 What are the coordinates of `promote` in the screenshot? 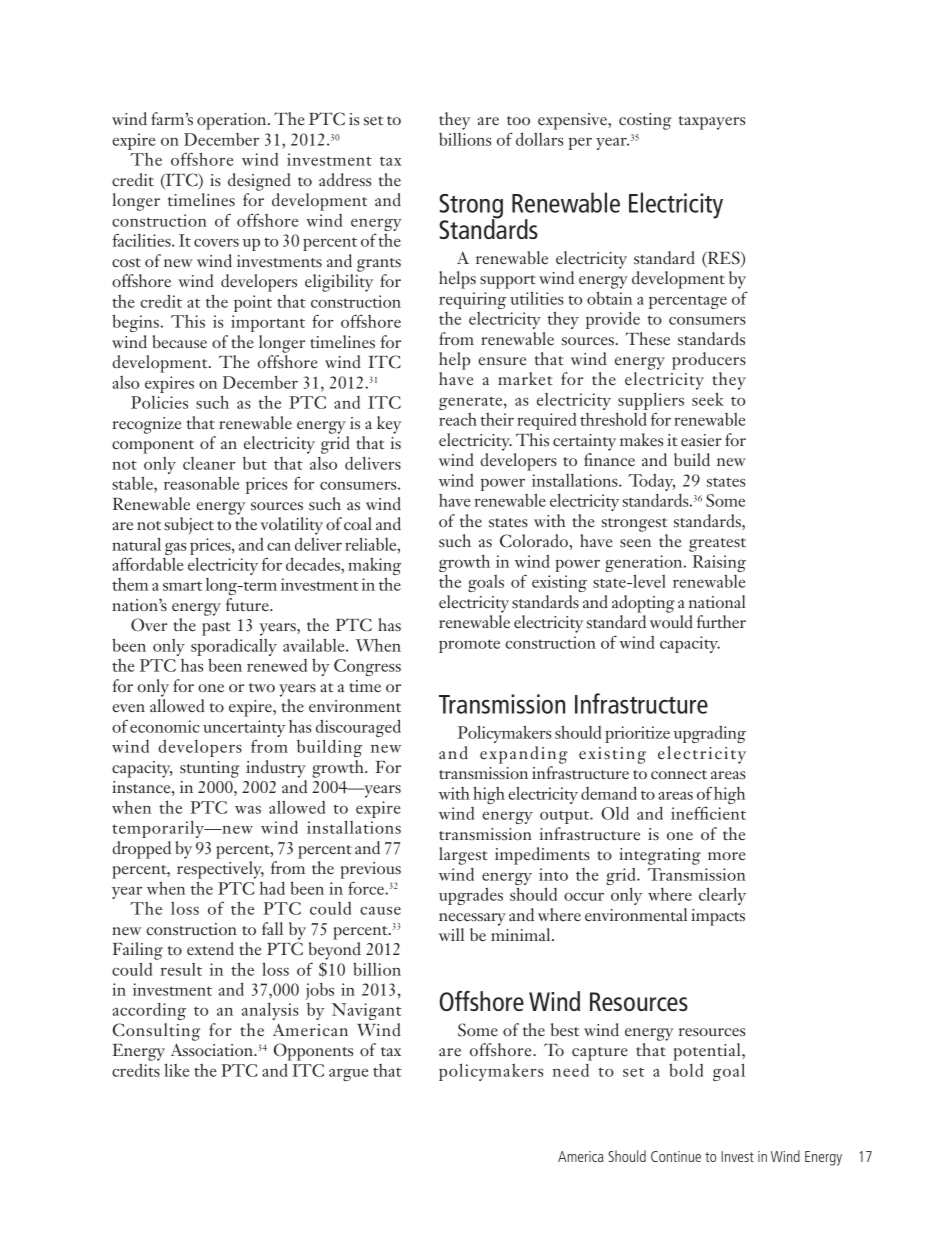 It's located at (469, 646).
